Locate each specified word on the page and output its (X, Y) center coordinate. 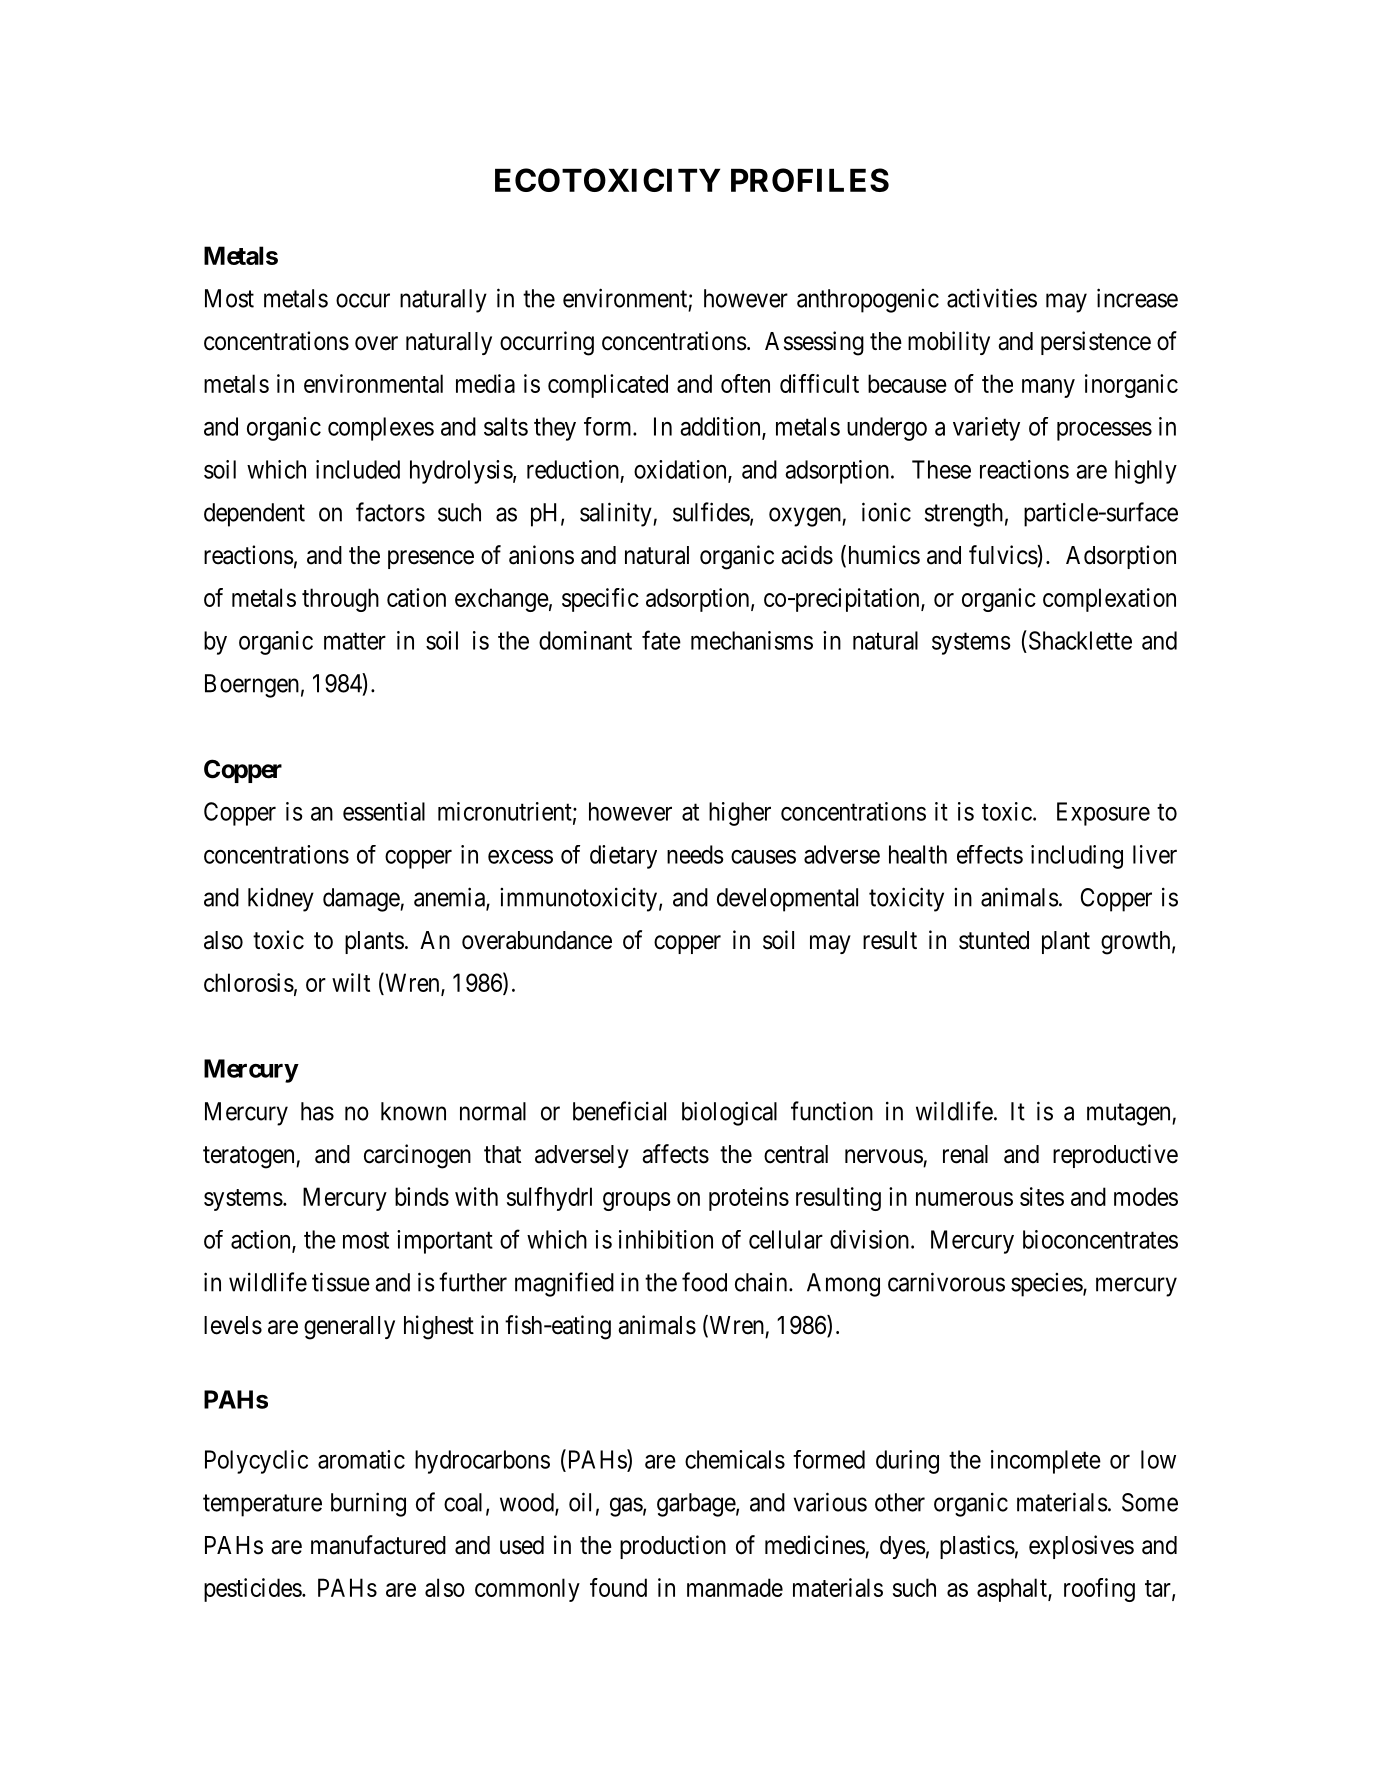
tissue (341, 1282)
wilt (351, 982)
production (673, 1547)
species (1047, 1285)
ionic (886, 512)
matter (355, 641)
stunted (994, 940)
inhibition (666, 1239)
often (745, 383)
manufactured (378, 1545)
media (485, 383)
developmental (787, 900)
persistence (1096, 343)
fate (661, 640)
